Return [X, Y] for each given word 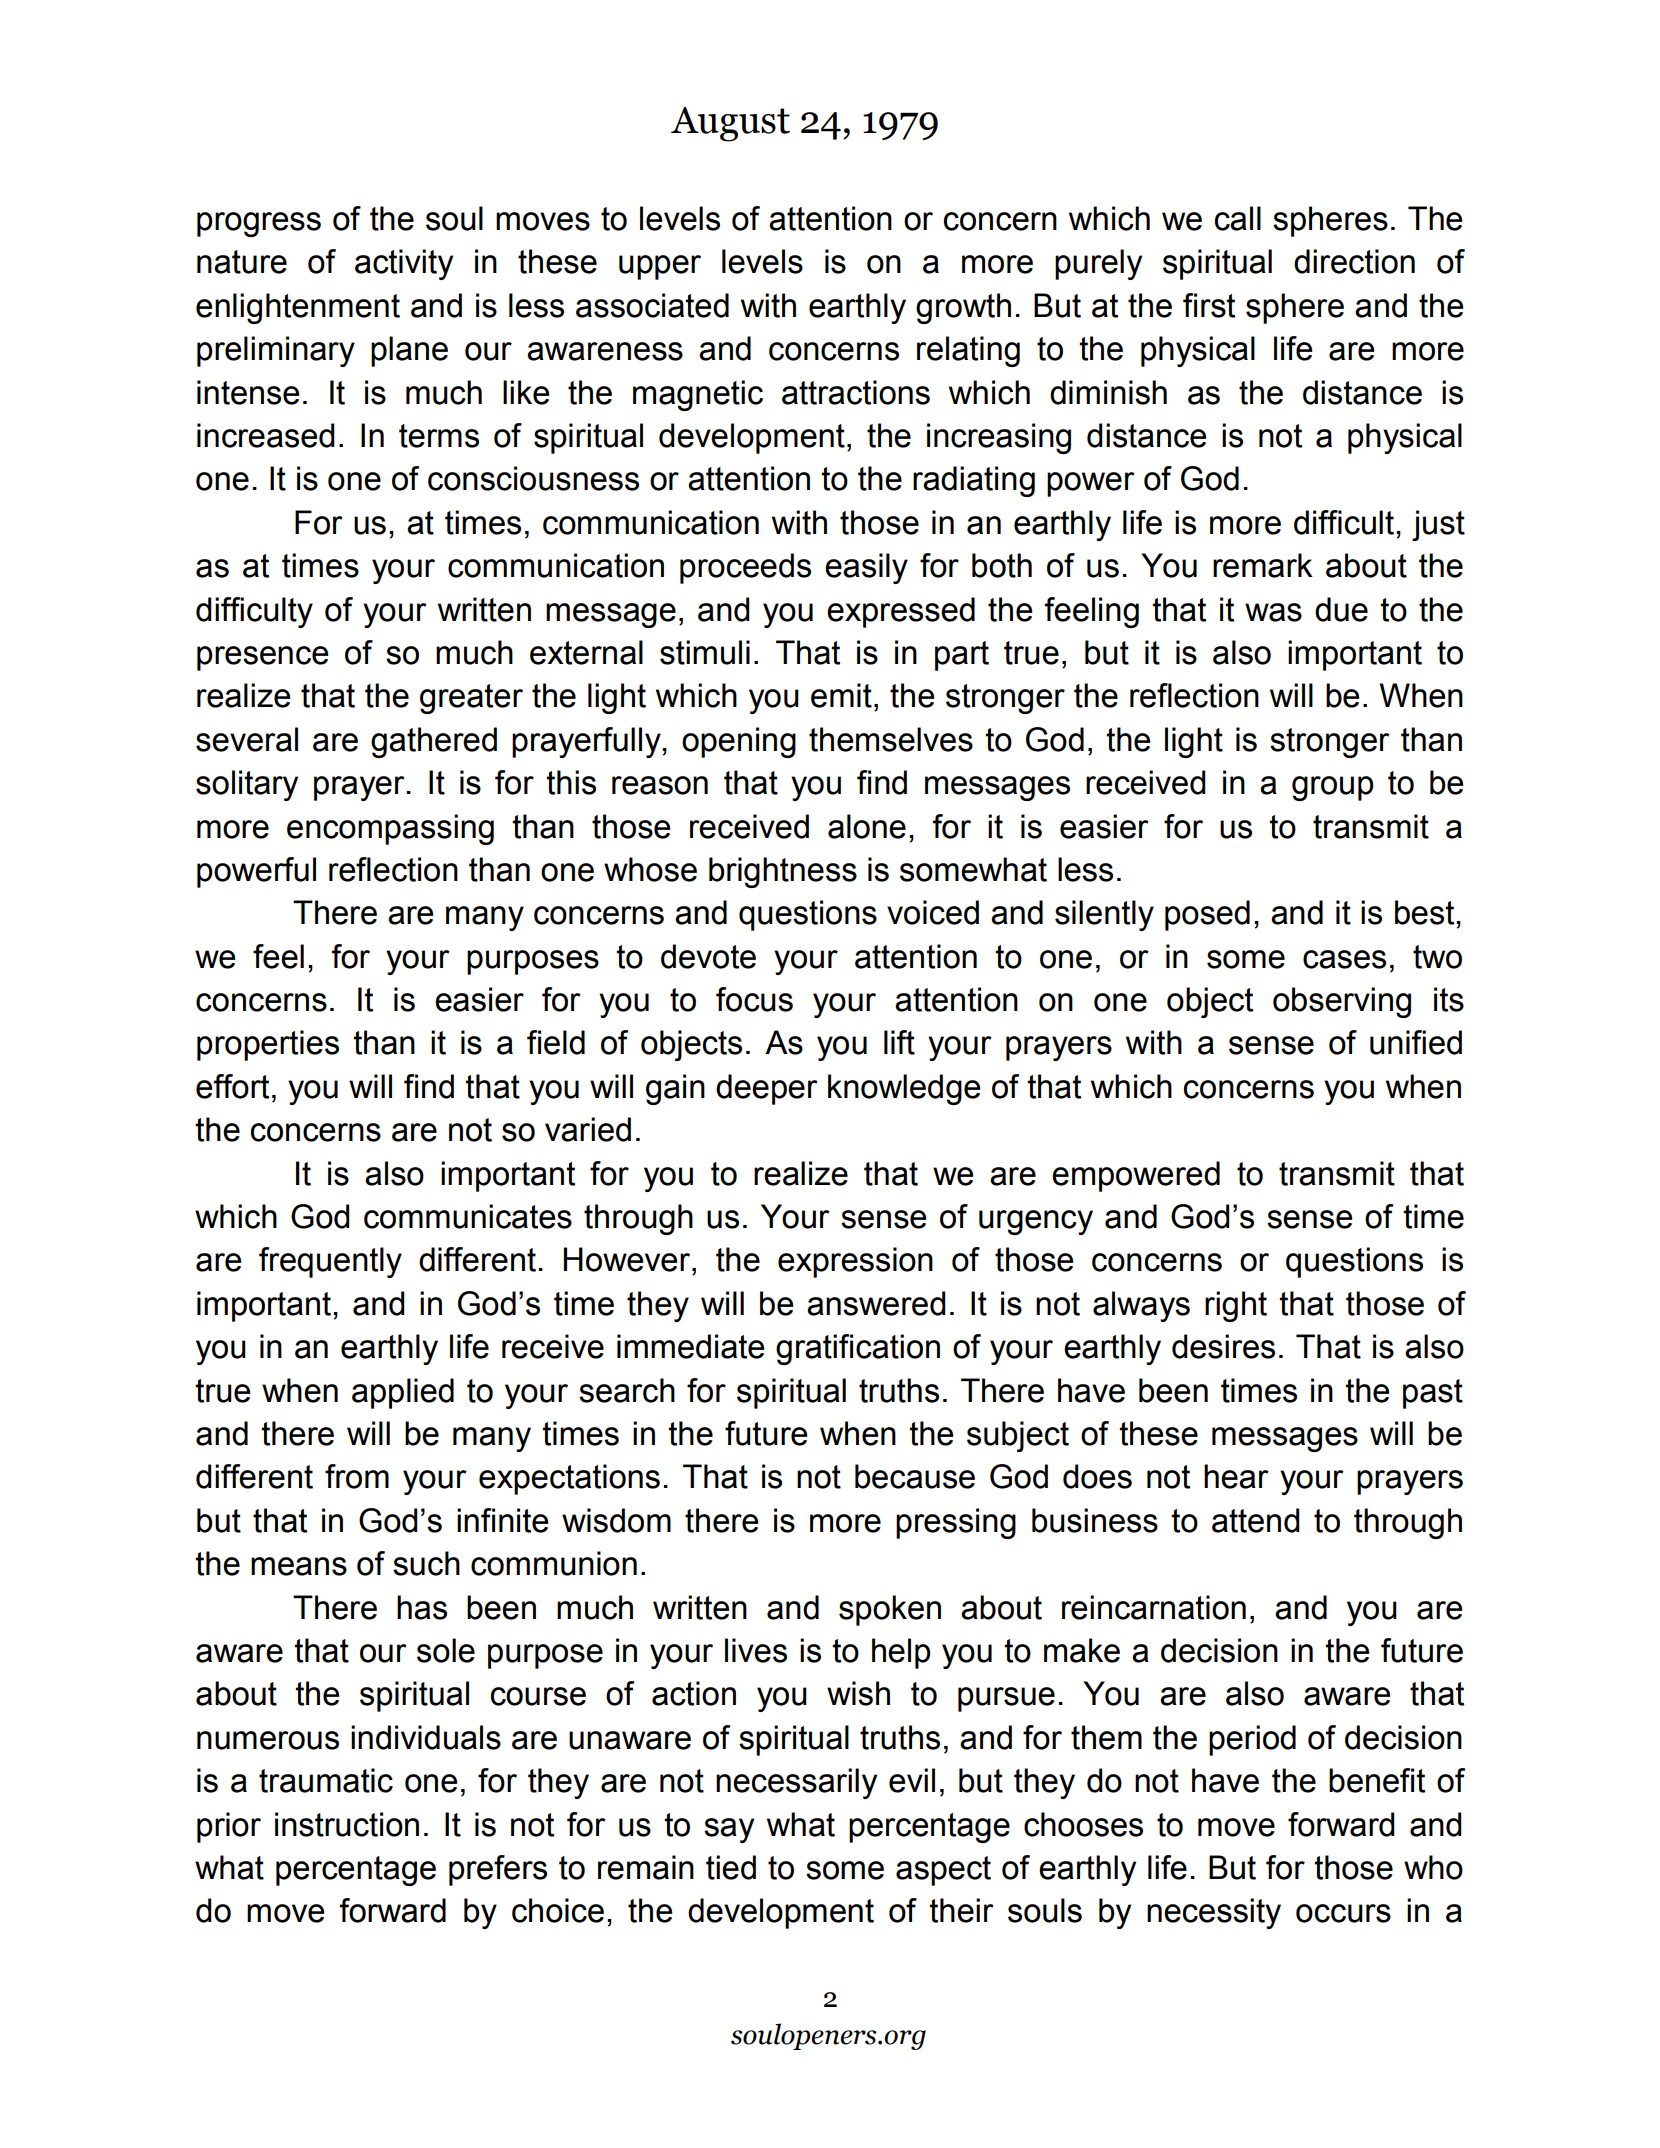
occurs [1343, 1913]
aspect [943, 1871]
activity [404, 264]
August [730, 124]
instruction [347, 1824]
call [1238, 218]
